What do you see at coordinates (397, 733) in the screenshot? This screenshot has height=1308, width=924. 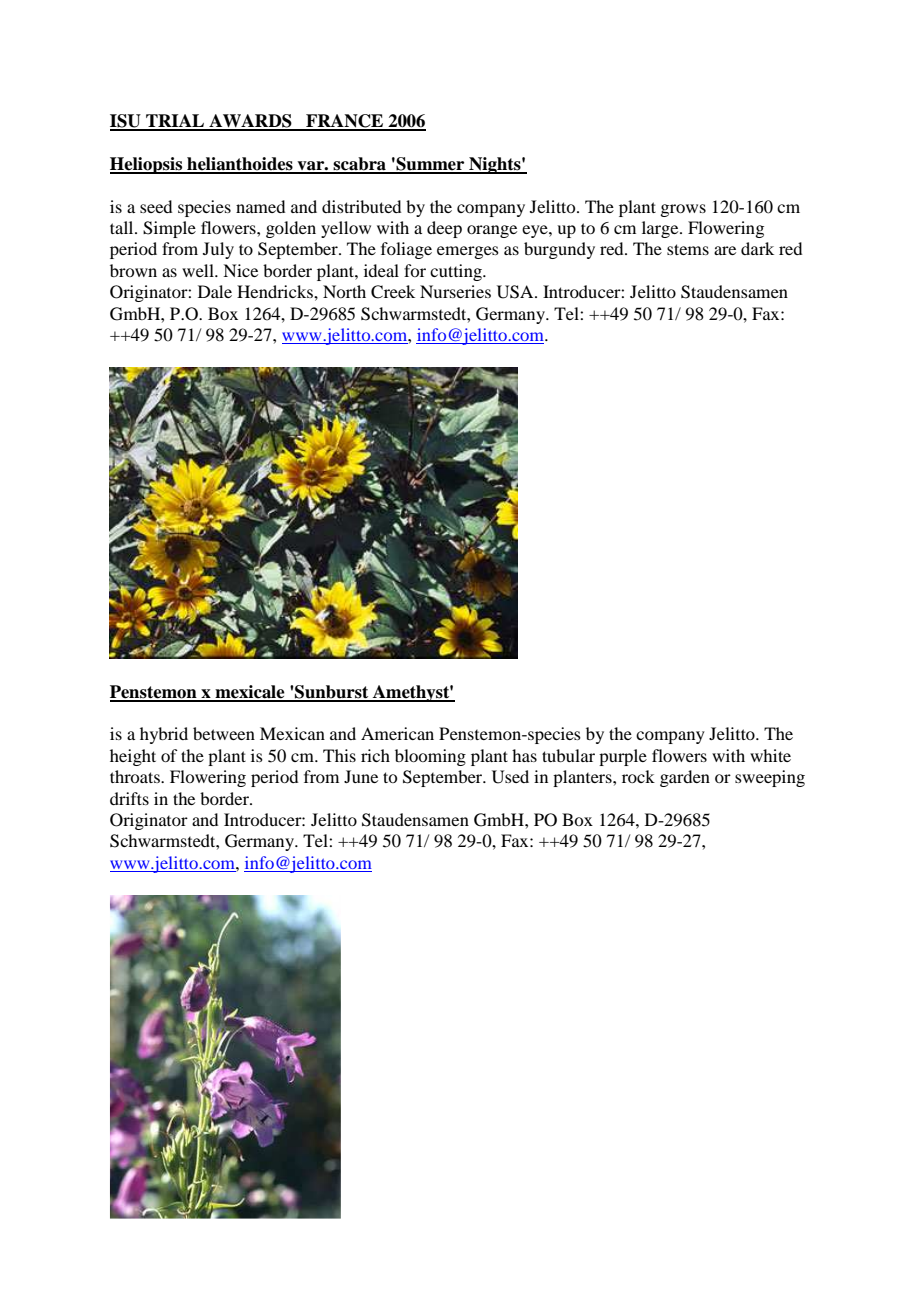 I see `American` at bounding box center [397, 733].
